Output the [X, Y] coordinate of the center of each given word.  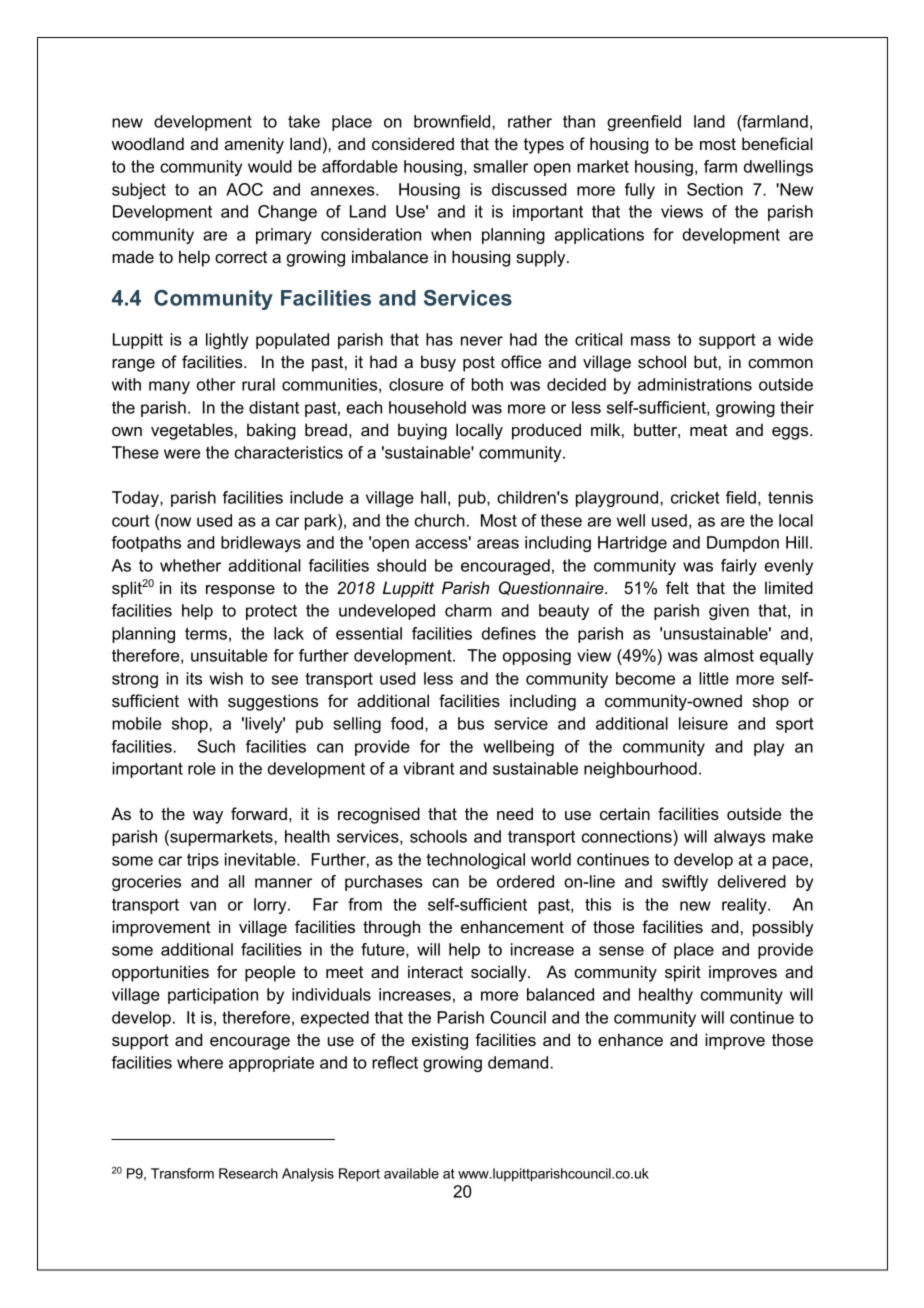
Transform [182, 1173]
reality [745, 906]
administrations [695, 384]
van [203, 906]
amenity [254, 145]
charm [468, 610]
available [411, 1173]
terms [206, 633]
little [714, 678]
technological [475, 861]
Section [715, 189]
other [216, 384]
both [487, 384]
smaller [500, 166]
